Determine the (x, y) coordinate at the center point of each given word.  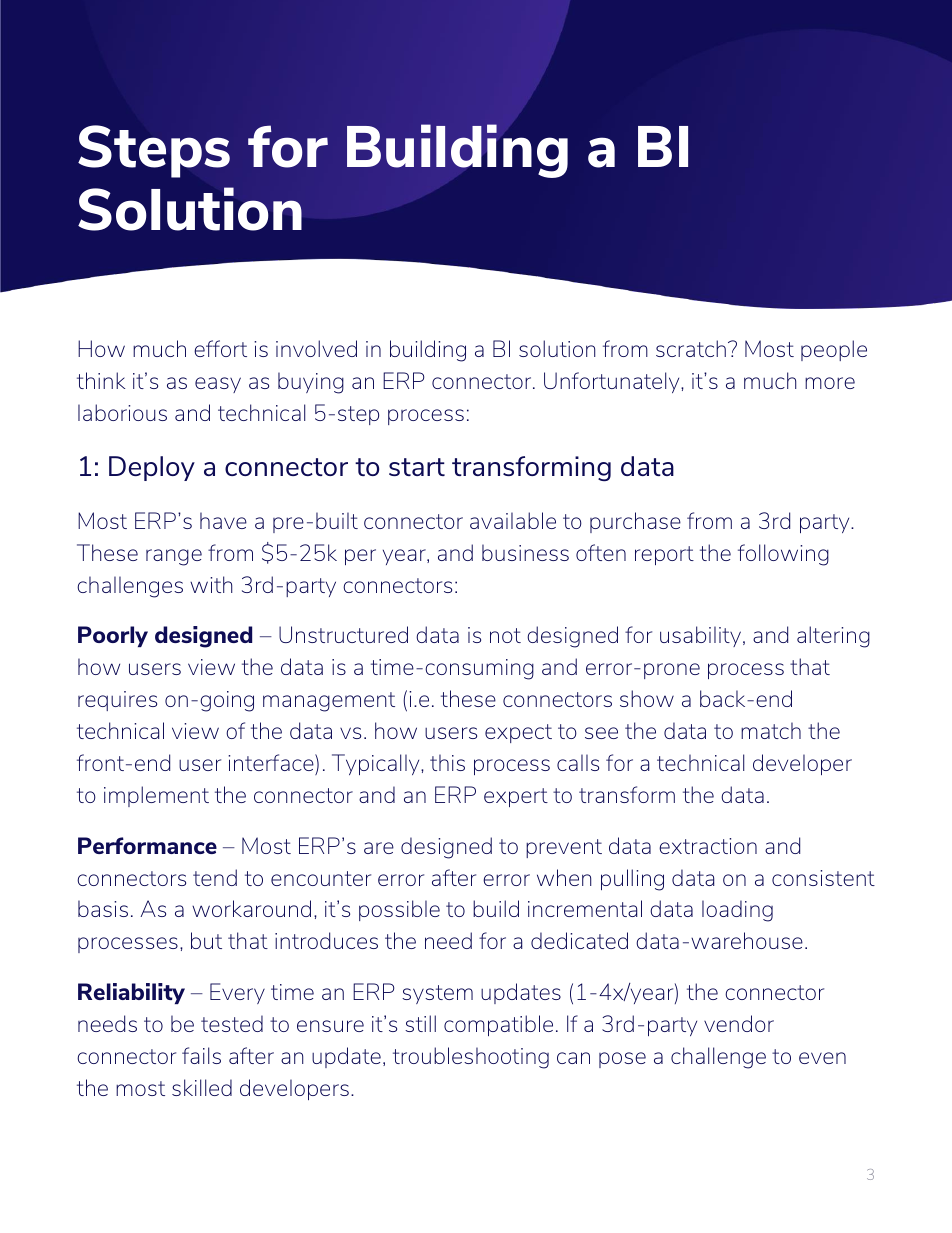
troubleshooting (471, 1058)
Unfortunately (613, 382)
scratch (691, 348)
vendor (739, 1023)
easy (218, 385)
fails (201, 1055)
